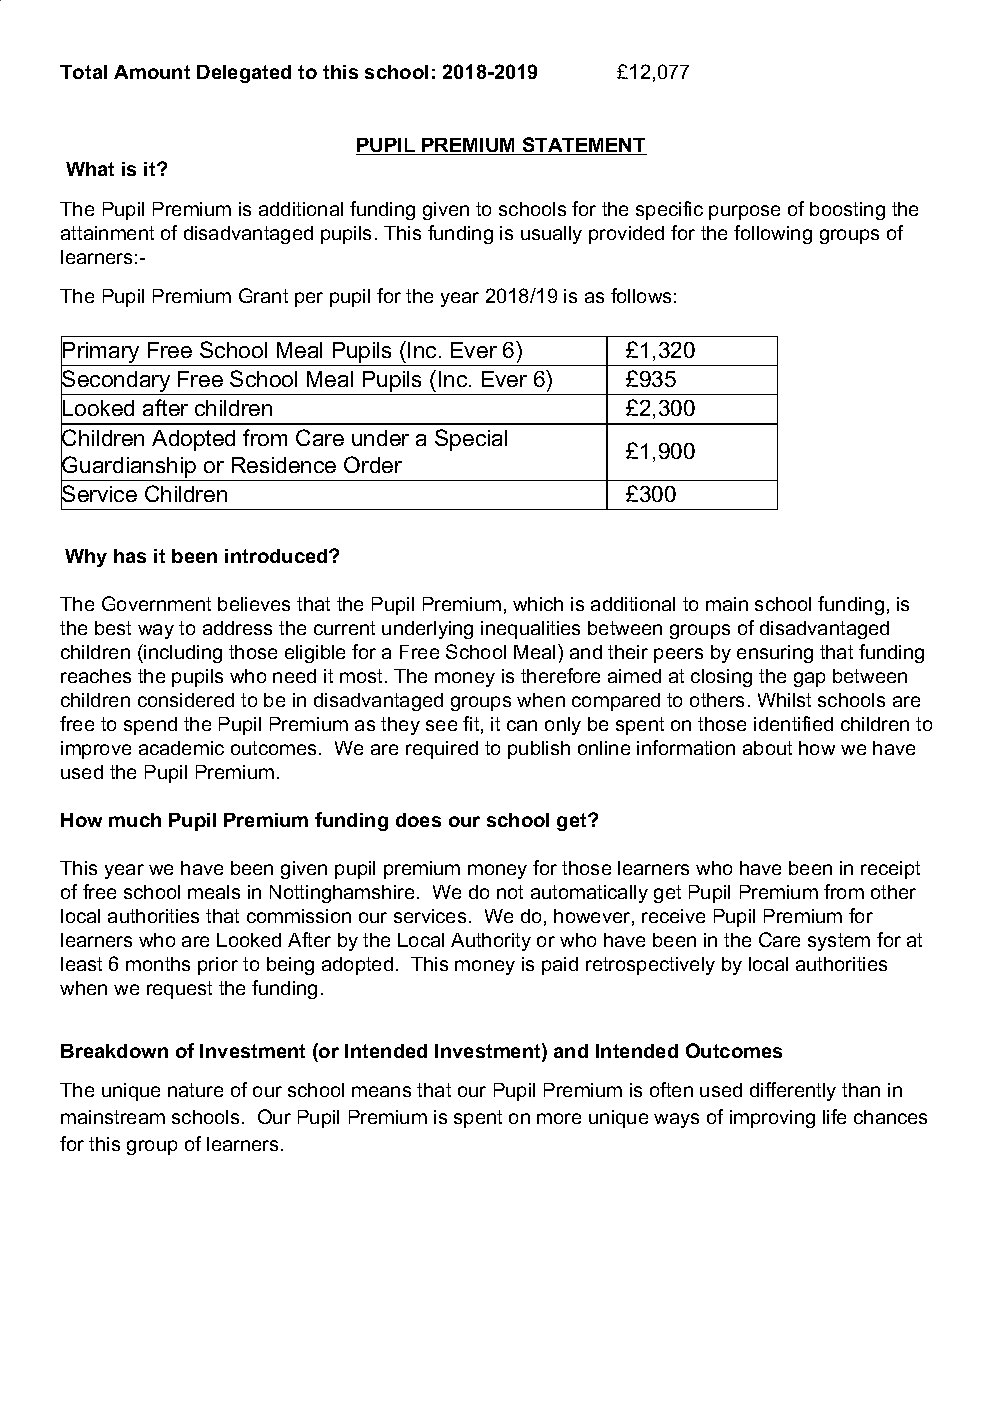 Image resolution: width=1003 pixels, height=1419 pixels. What do you see at coordinates (181, 748) in the screenshot?
I see `academic` at bounding box center [181, 748].
